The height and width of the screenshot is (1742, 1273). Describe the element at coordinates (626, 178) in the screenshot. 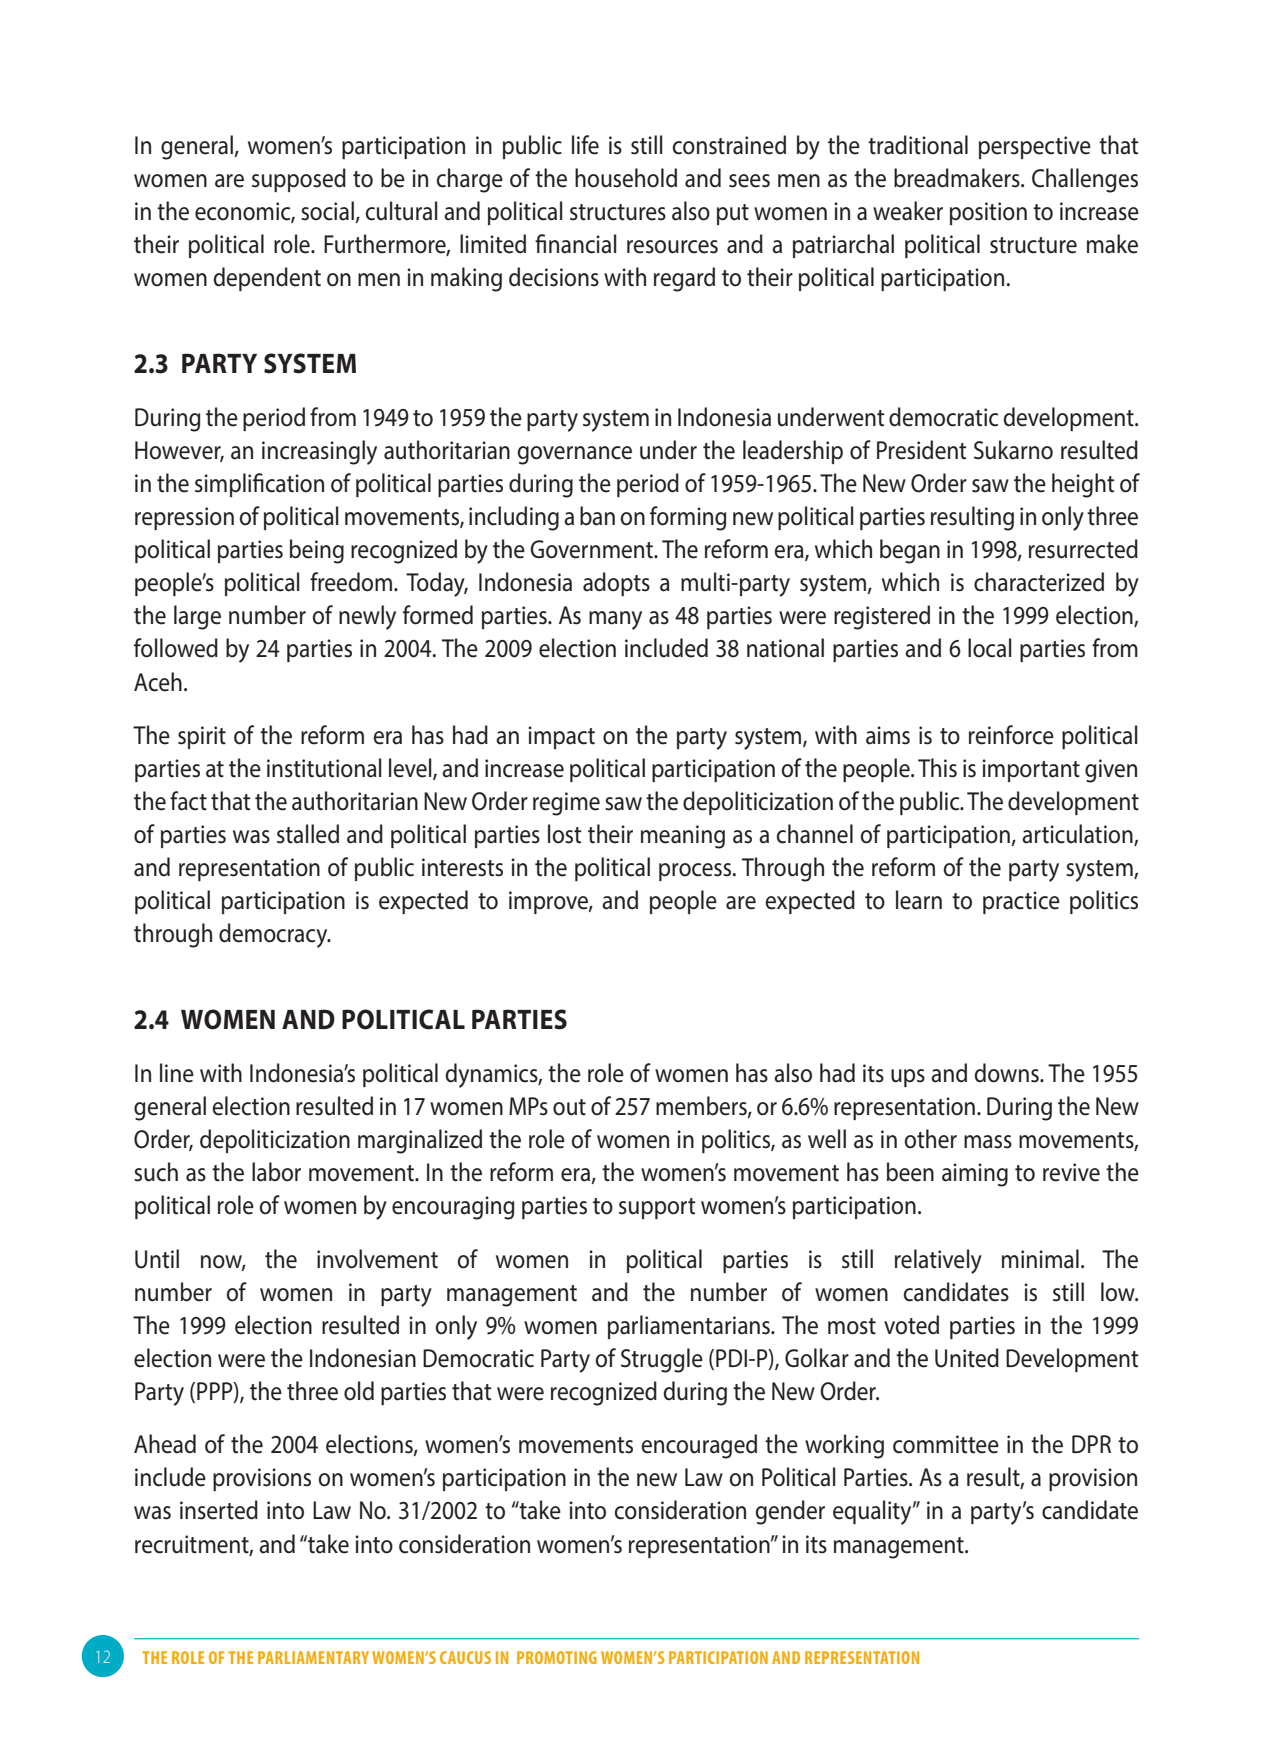

I see `household` at that location.
